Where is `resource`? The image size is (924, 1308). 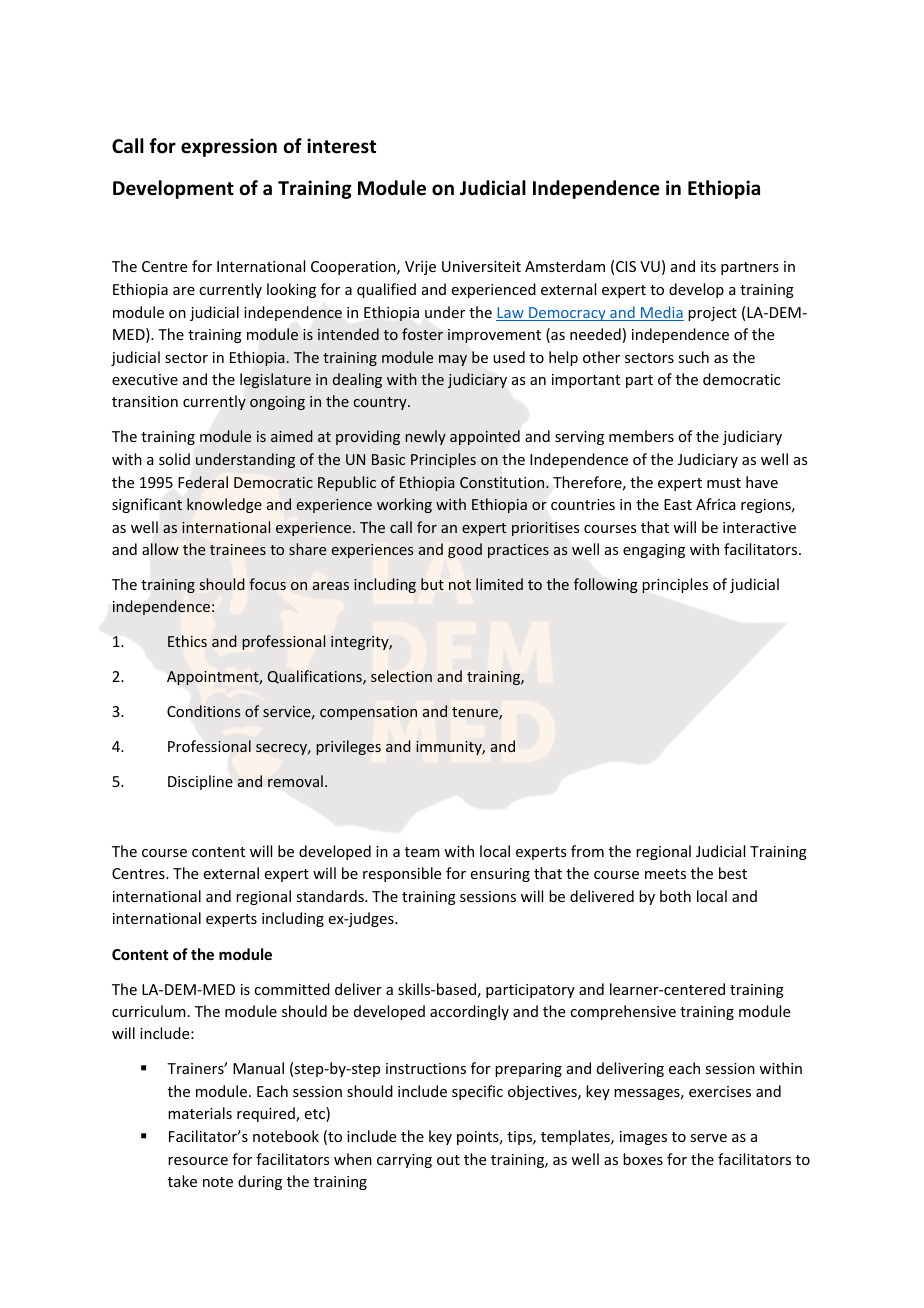
resource is located at coordinates (198, 1161).
